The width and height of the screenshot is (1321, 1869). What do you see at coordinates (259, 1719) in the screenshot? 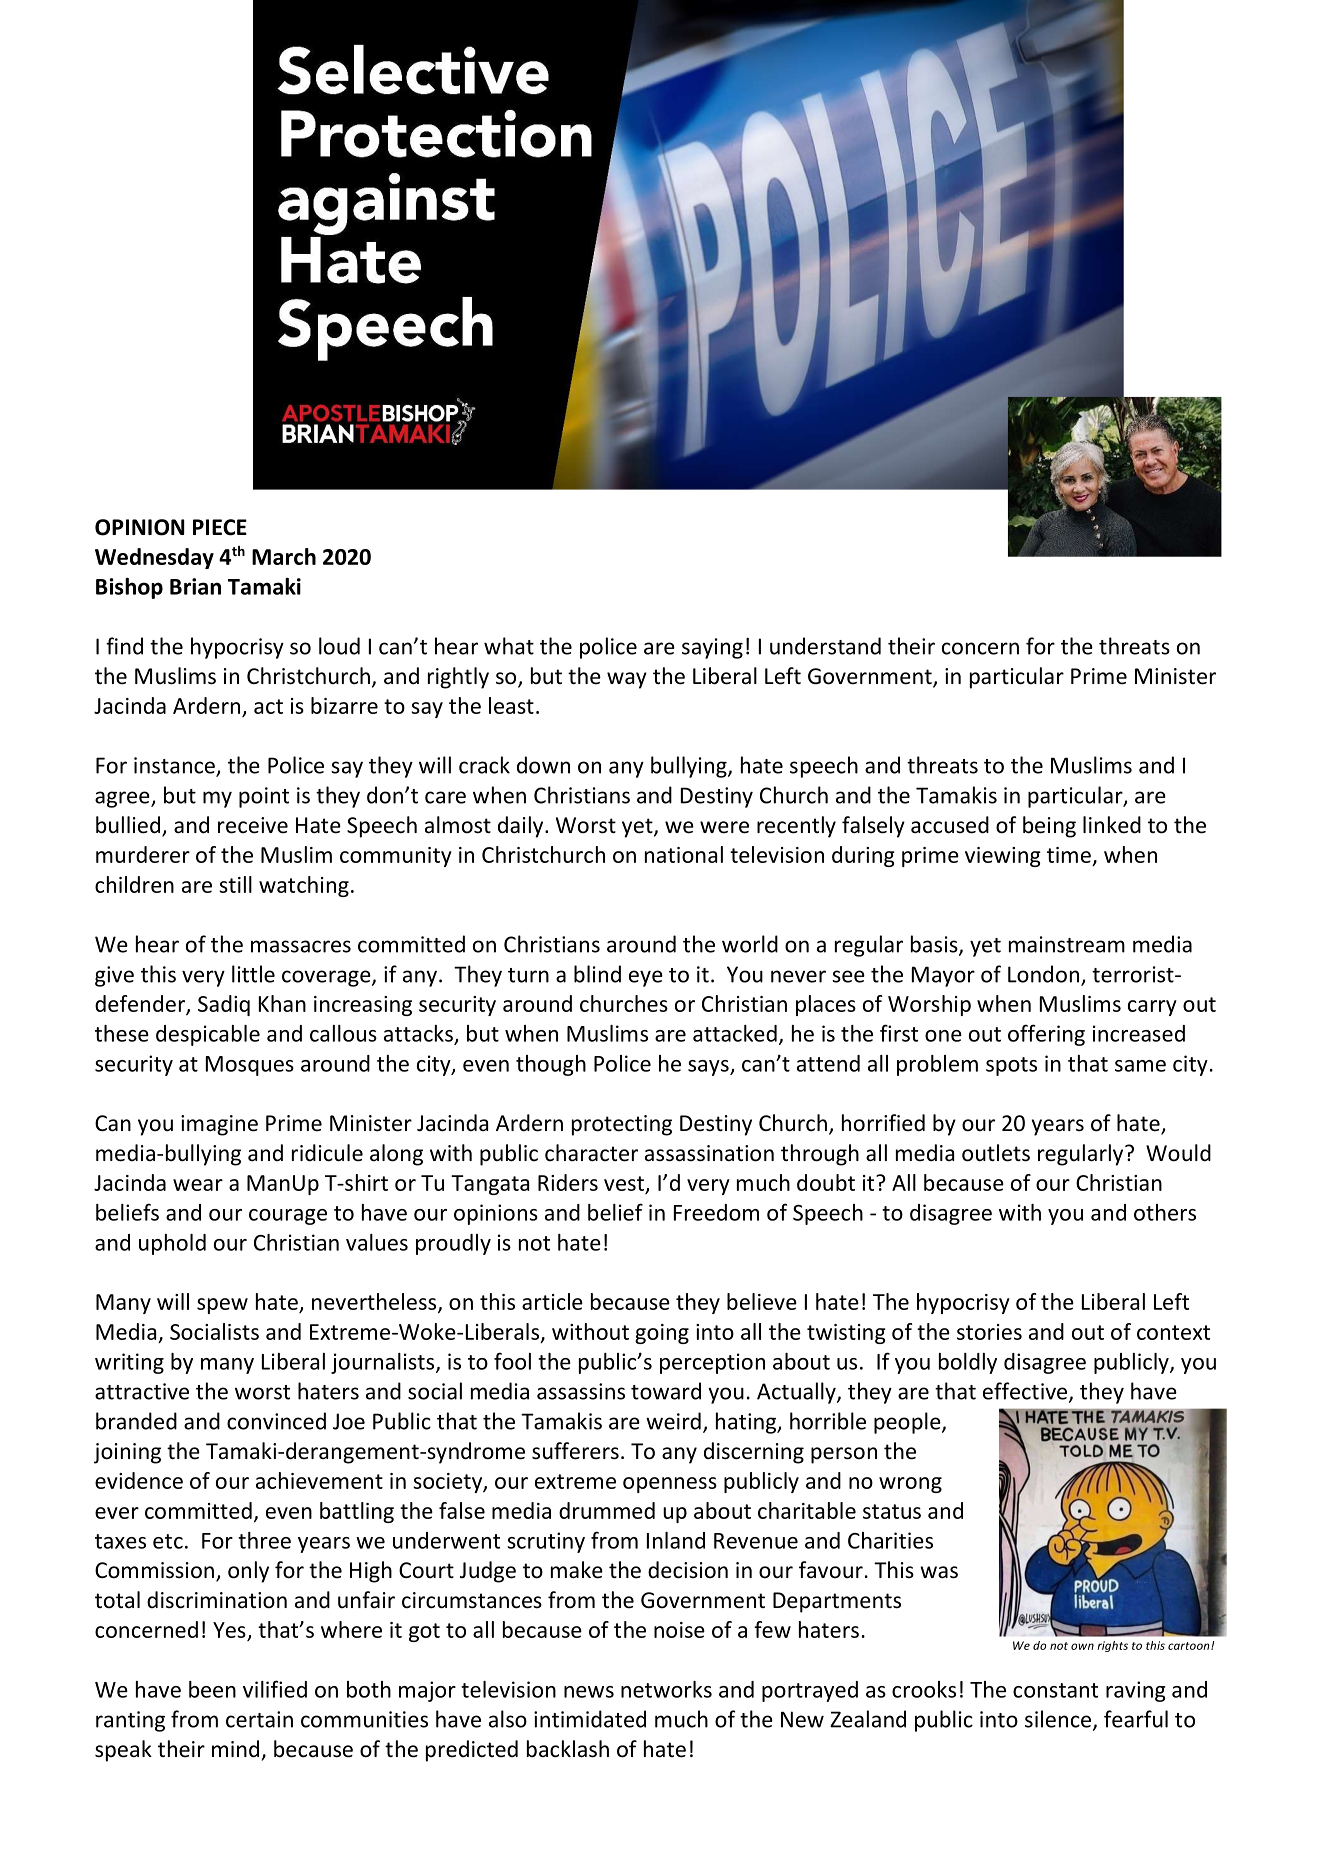
I see `certain` at bounding box center [259, 1719].
